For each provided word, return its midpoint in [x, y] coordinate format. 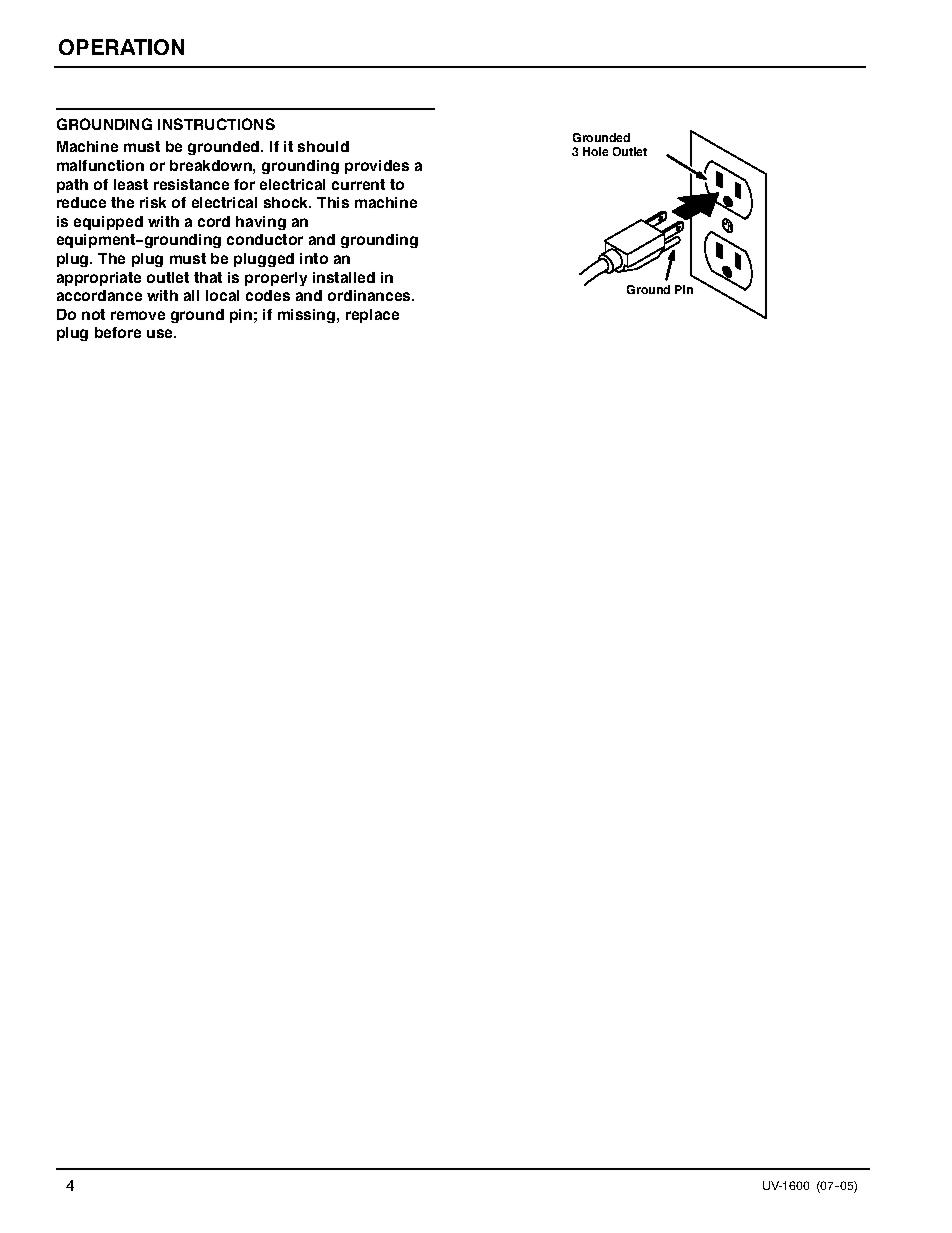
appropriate [99, 279]
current [358, 184]
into [314, 258]
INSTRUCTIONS [216, 124]
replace [372, 316]
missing [308, 316]
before [118, 332]
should [323, 146]
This [333, 202]
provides [377, 167]
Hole [595, 151]
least [131, 184]
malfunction [100, 165]
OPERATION [121, 47]
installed [344, 277]
